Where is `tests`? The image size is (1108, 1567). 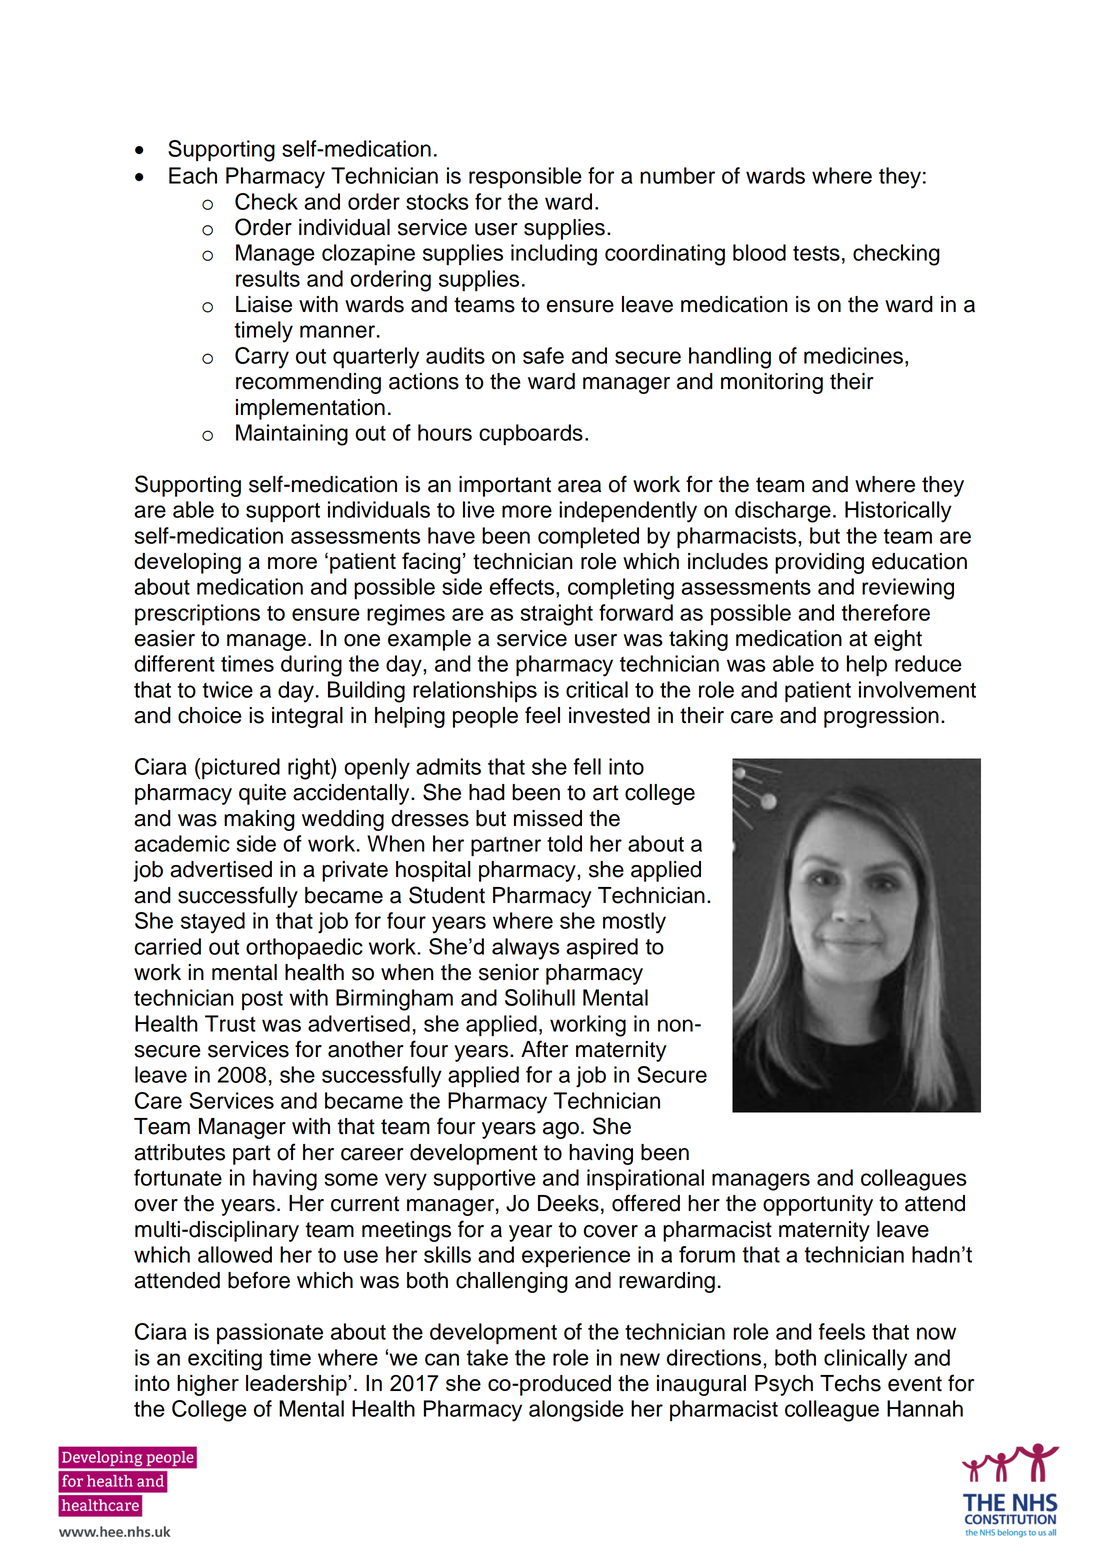 tests is located at coordinates (816, 253).
